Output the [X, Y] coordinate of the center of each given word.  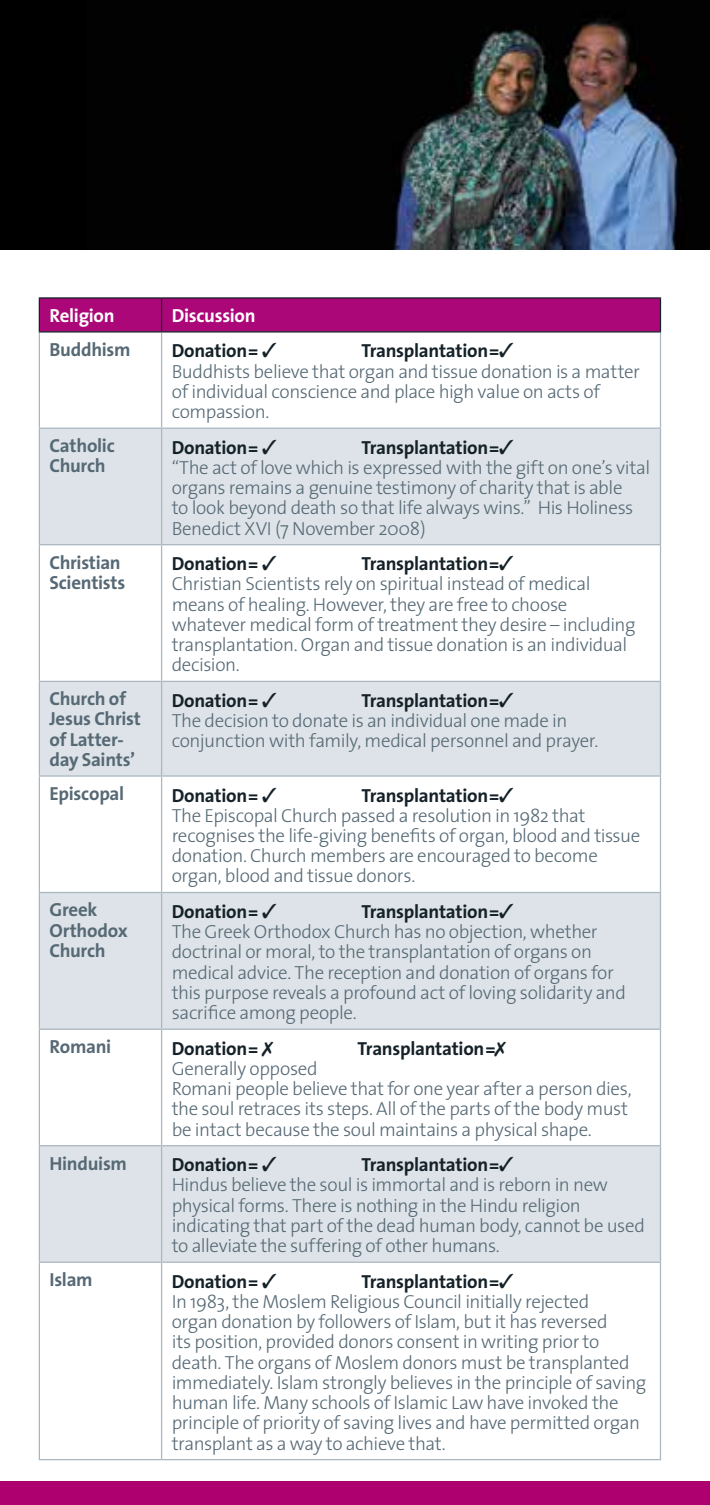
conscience [314, 391]
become [566, 855]
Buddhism [89, 349]
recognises [213, 839]
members [348, 854]
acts [563, 391]
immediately [222, 1385]
